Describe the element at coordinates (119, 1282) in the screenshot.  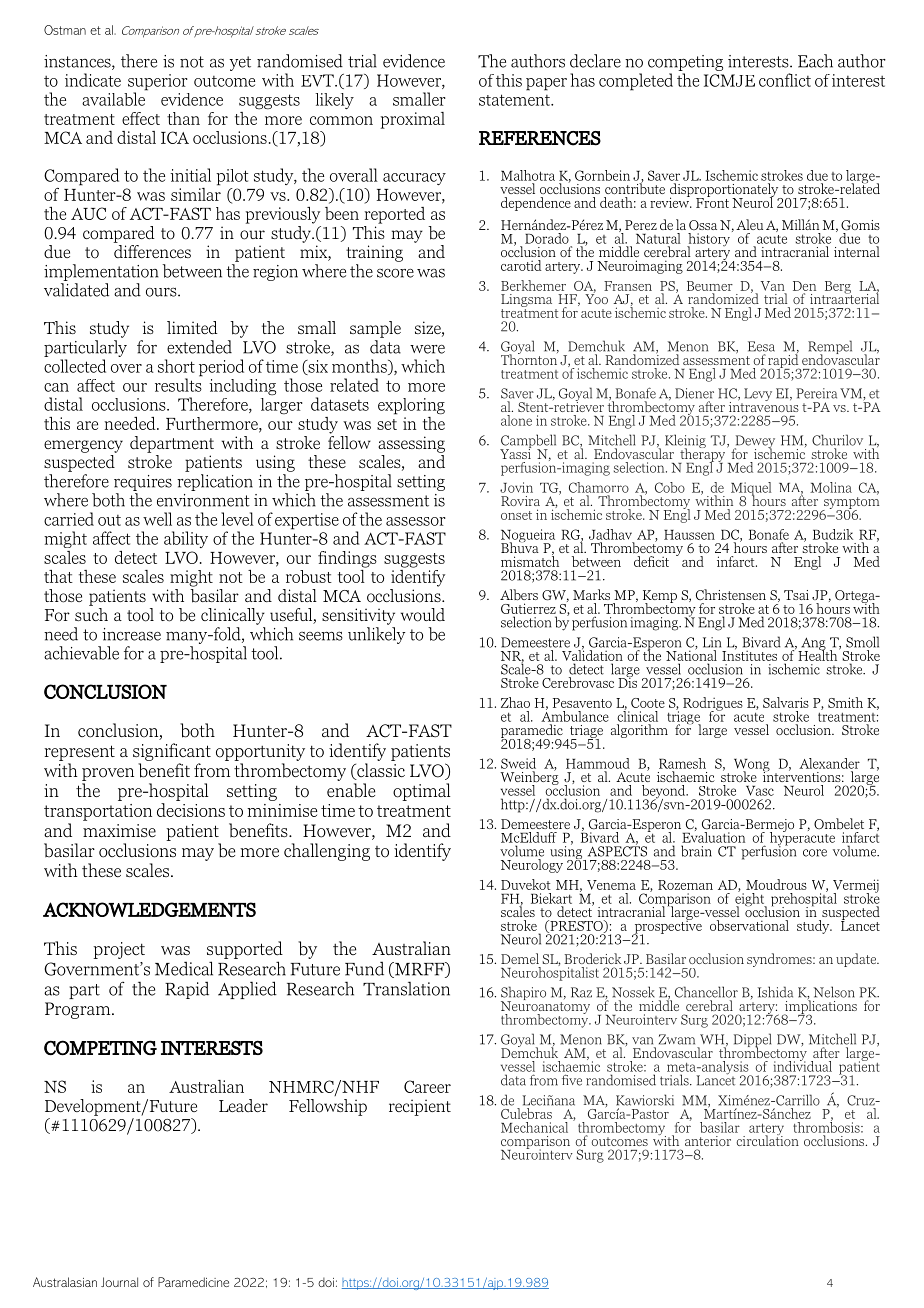
I see `Journal` at that location.
